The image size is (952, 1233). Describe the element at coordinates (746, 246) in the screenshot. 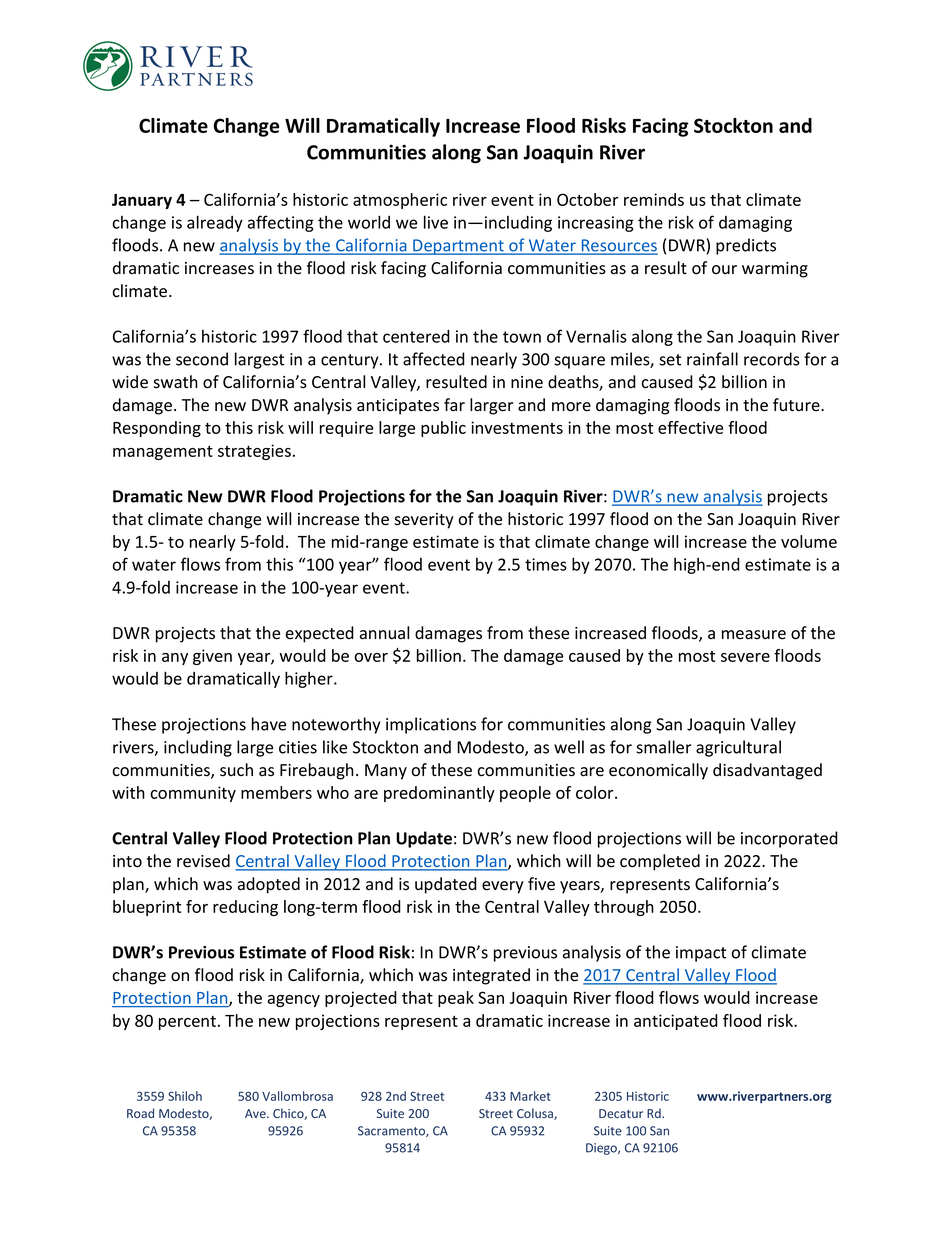

I see `predicts` at that location.
